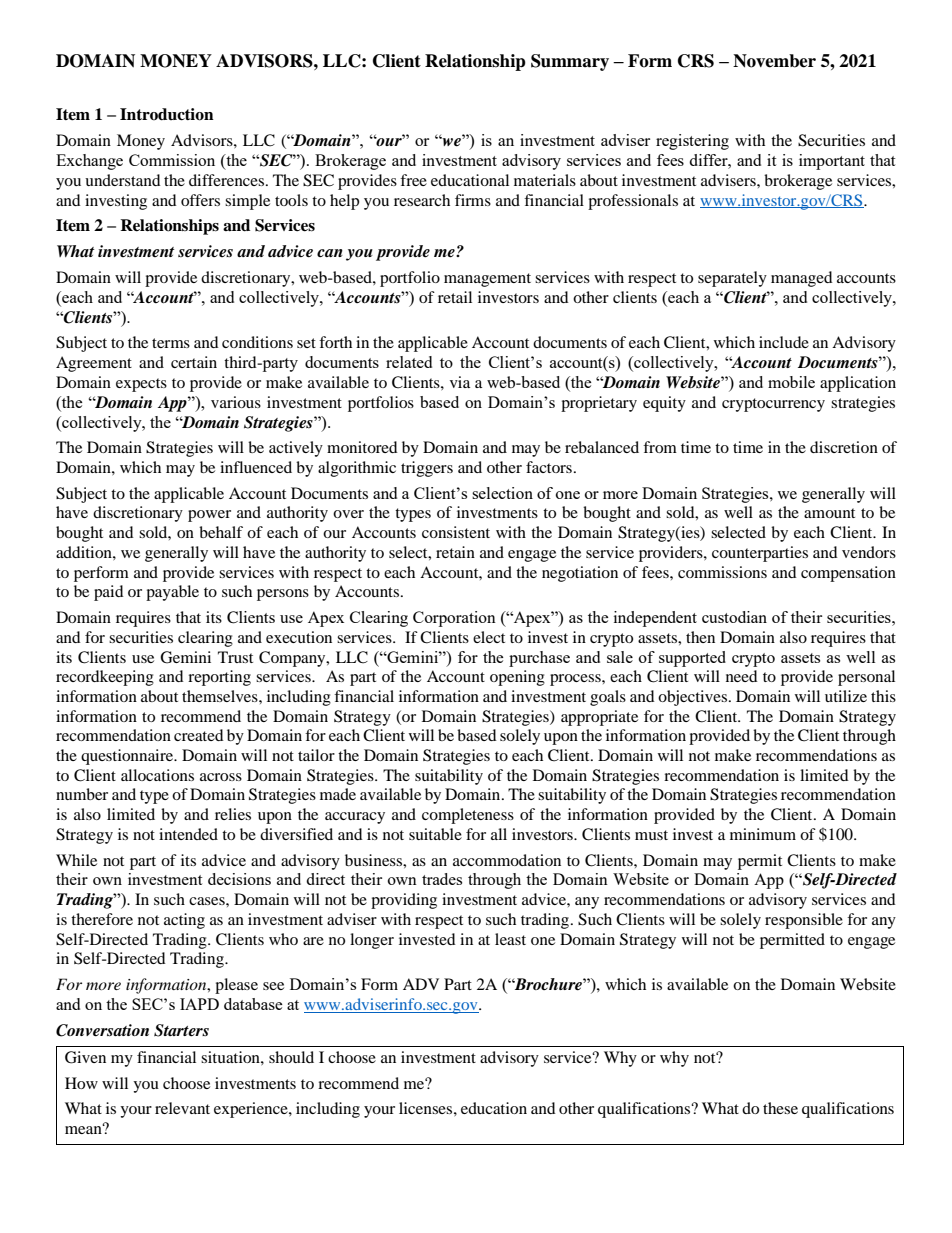  Describe the element at coordinates (455, 552) in the image. I see `retain` at that location.
